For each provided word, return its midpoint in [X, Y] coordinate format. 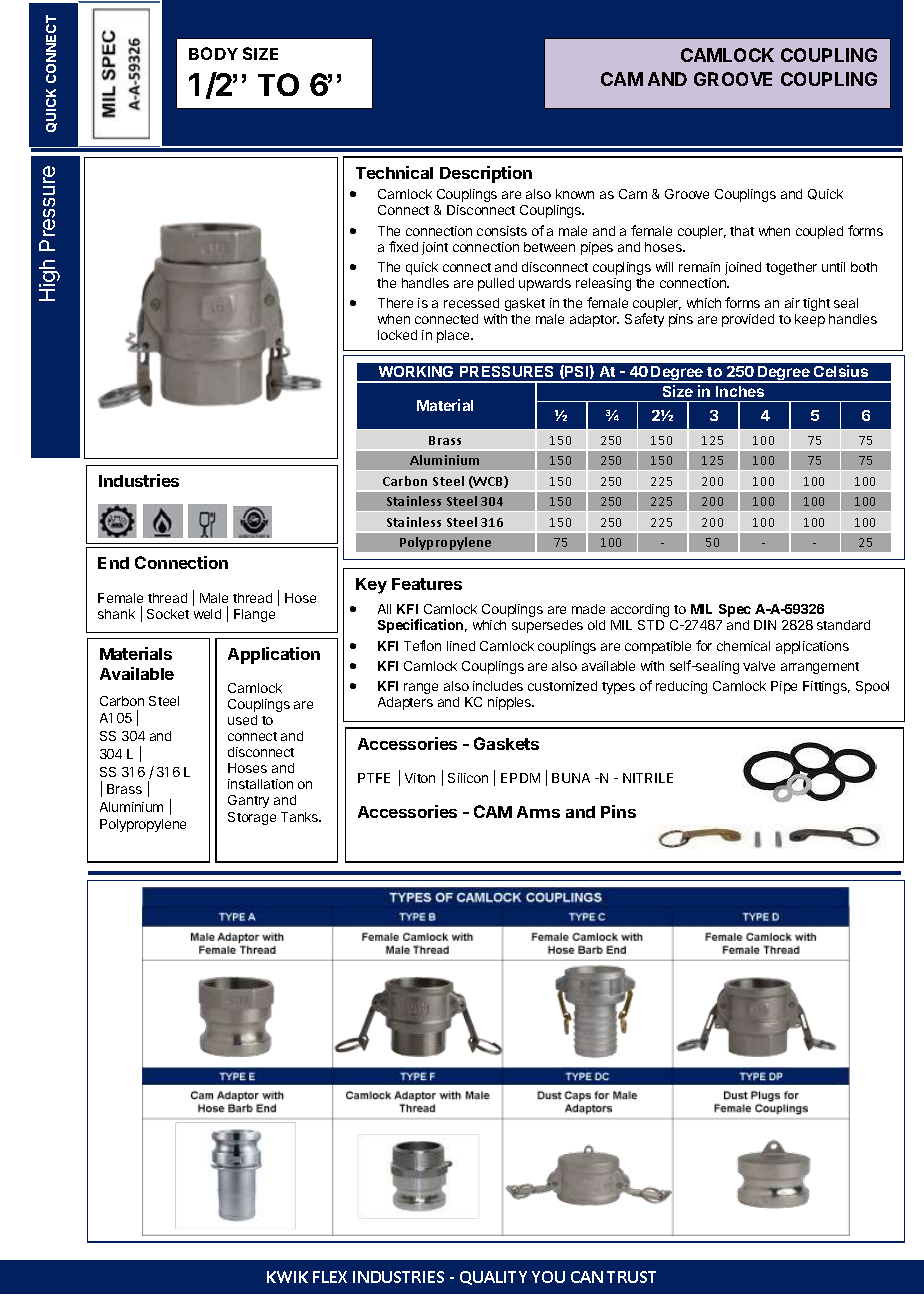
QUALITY [493, 1278]
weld [207, 614]
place [454, 336]
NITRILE [648, 778]
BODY [213, 53]
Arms [538, 812]
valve [759, 666]
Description [486, 174]
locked [397, 335]
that [742, 231]
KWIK [287, 1277]
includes [498, 686]
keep [810, 320]
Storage [252, 818]
